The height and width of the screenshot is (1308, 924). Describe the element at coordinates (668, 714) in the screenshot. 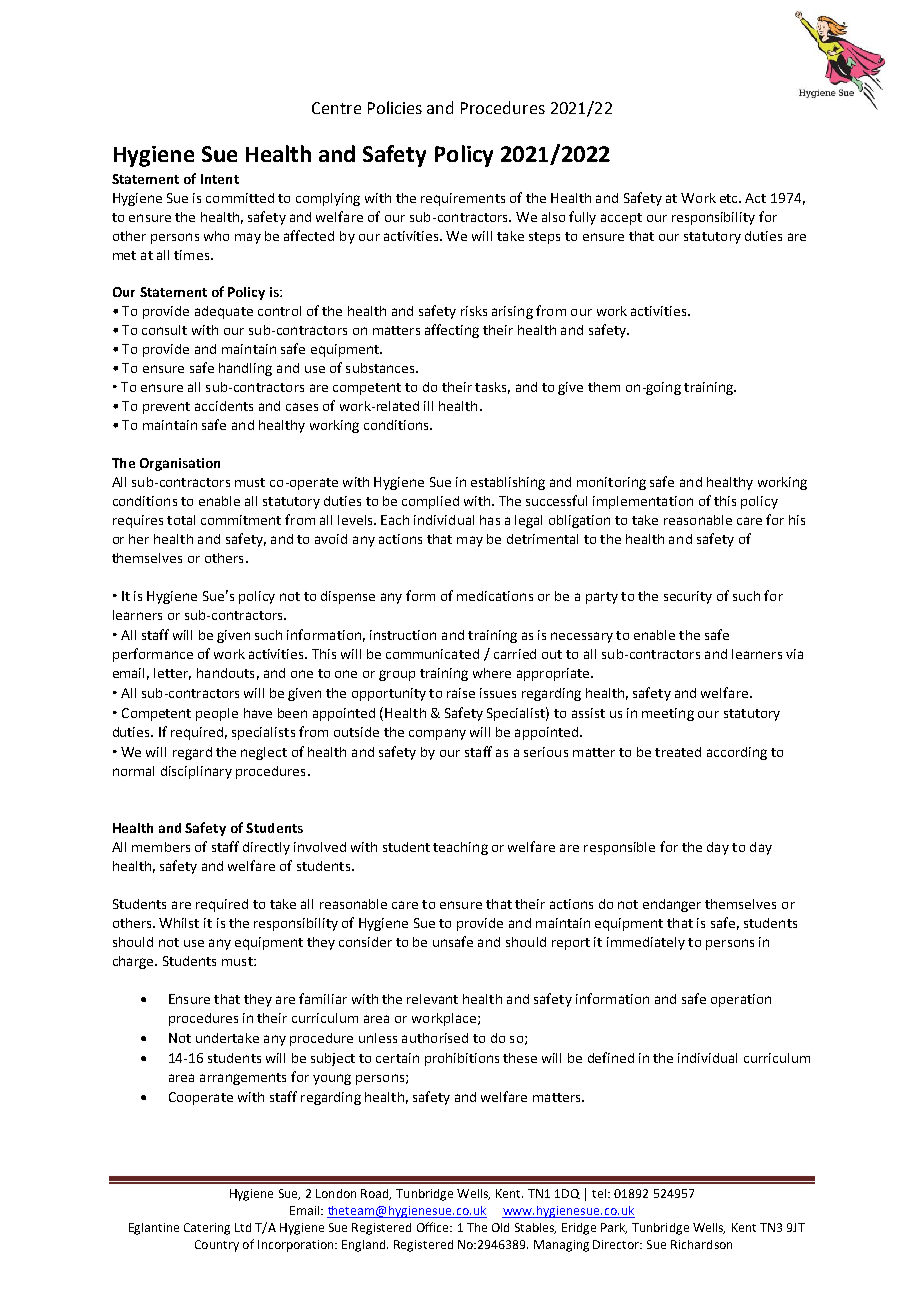

I see `meeting` at that location.
